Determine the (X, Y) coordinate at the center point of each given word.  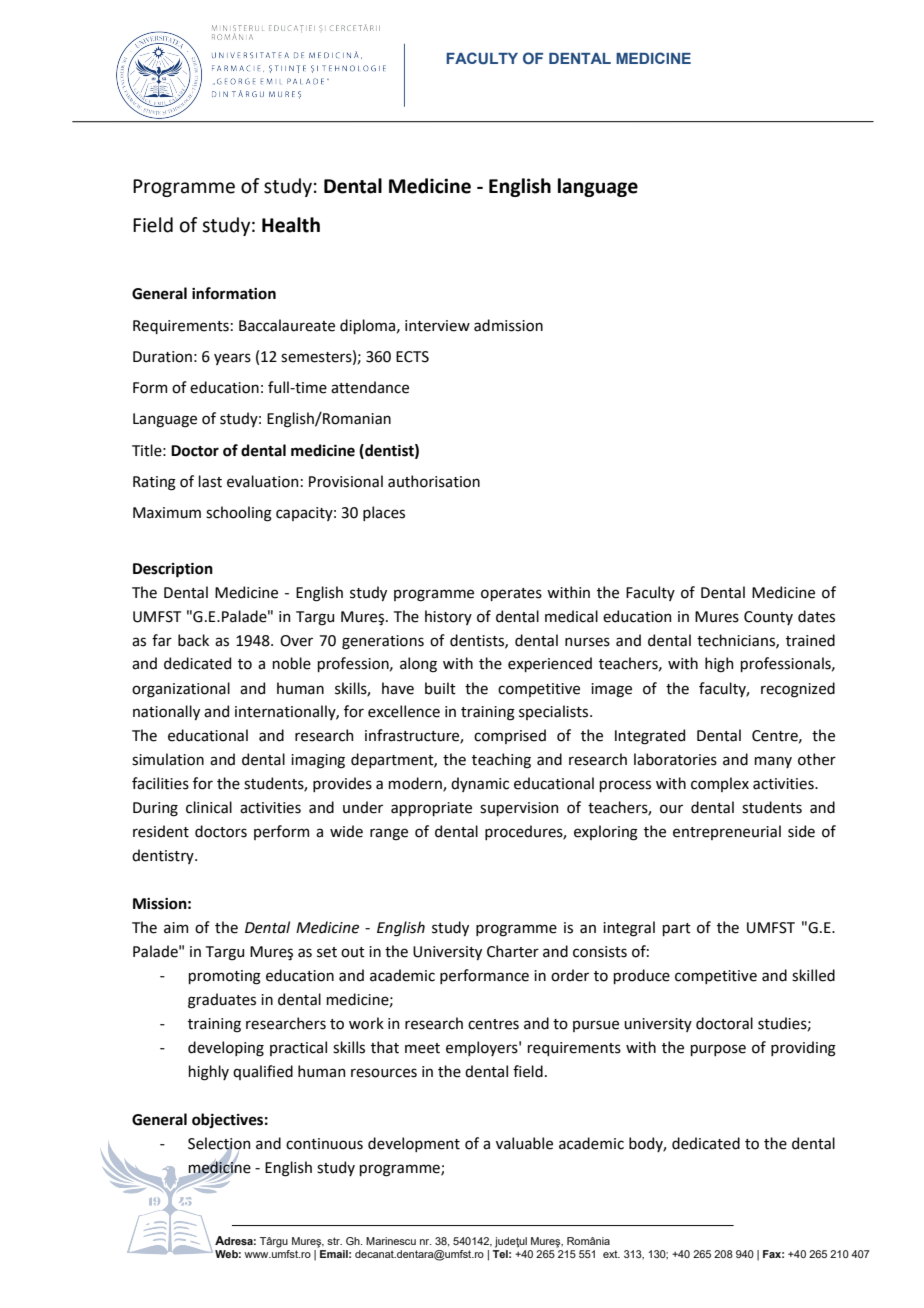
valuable (524, 1143)
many (773, 762)
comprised (510, 736)
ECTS (412, 357)
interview (437, 326)
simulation (168, 759)
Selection (219, 1144)
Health (291, 225)
